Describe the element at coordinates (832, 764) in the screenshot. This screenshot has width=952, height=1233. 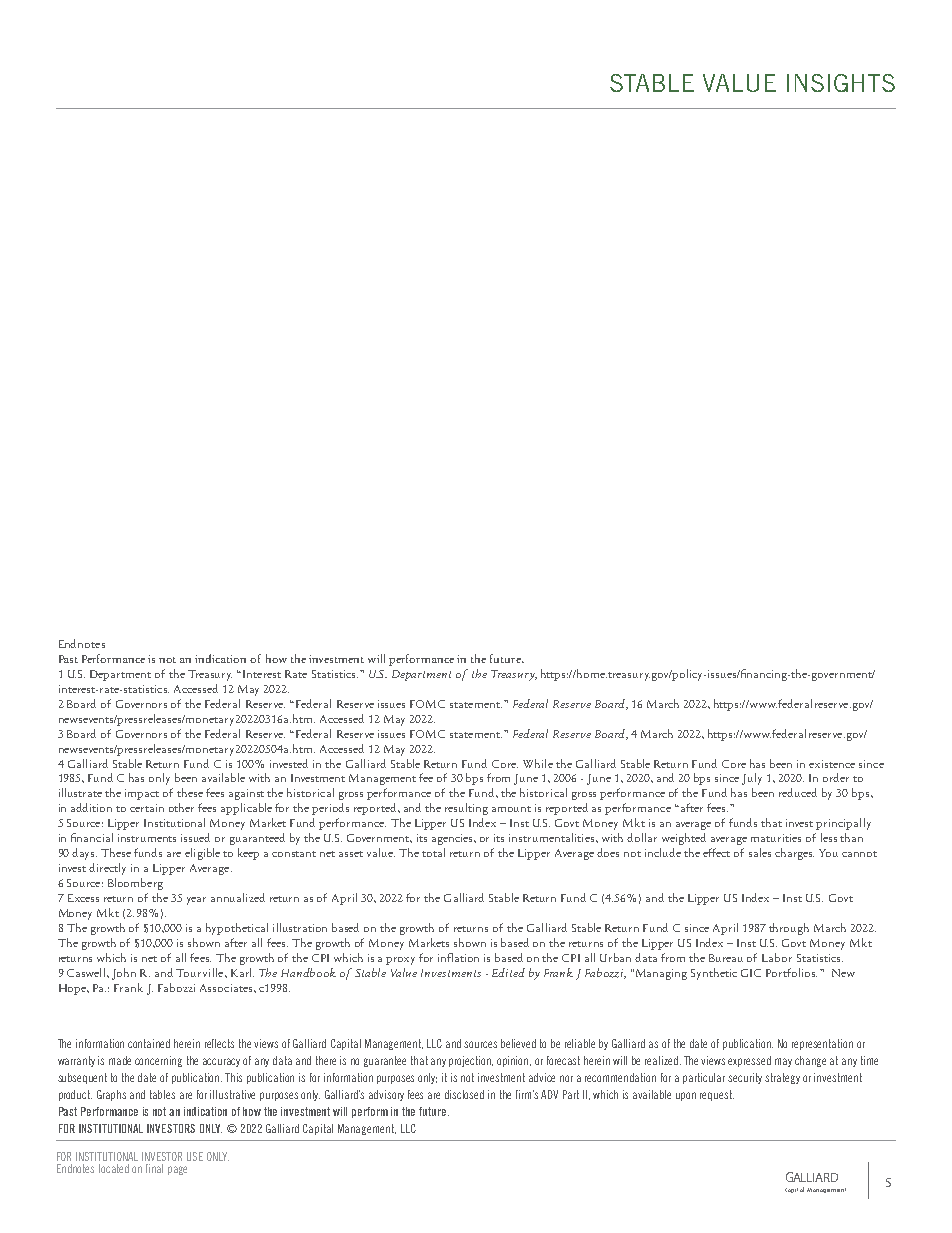
I see `existence` at that location.
